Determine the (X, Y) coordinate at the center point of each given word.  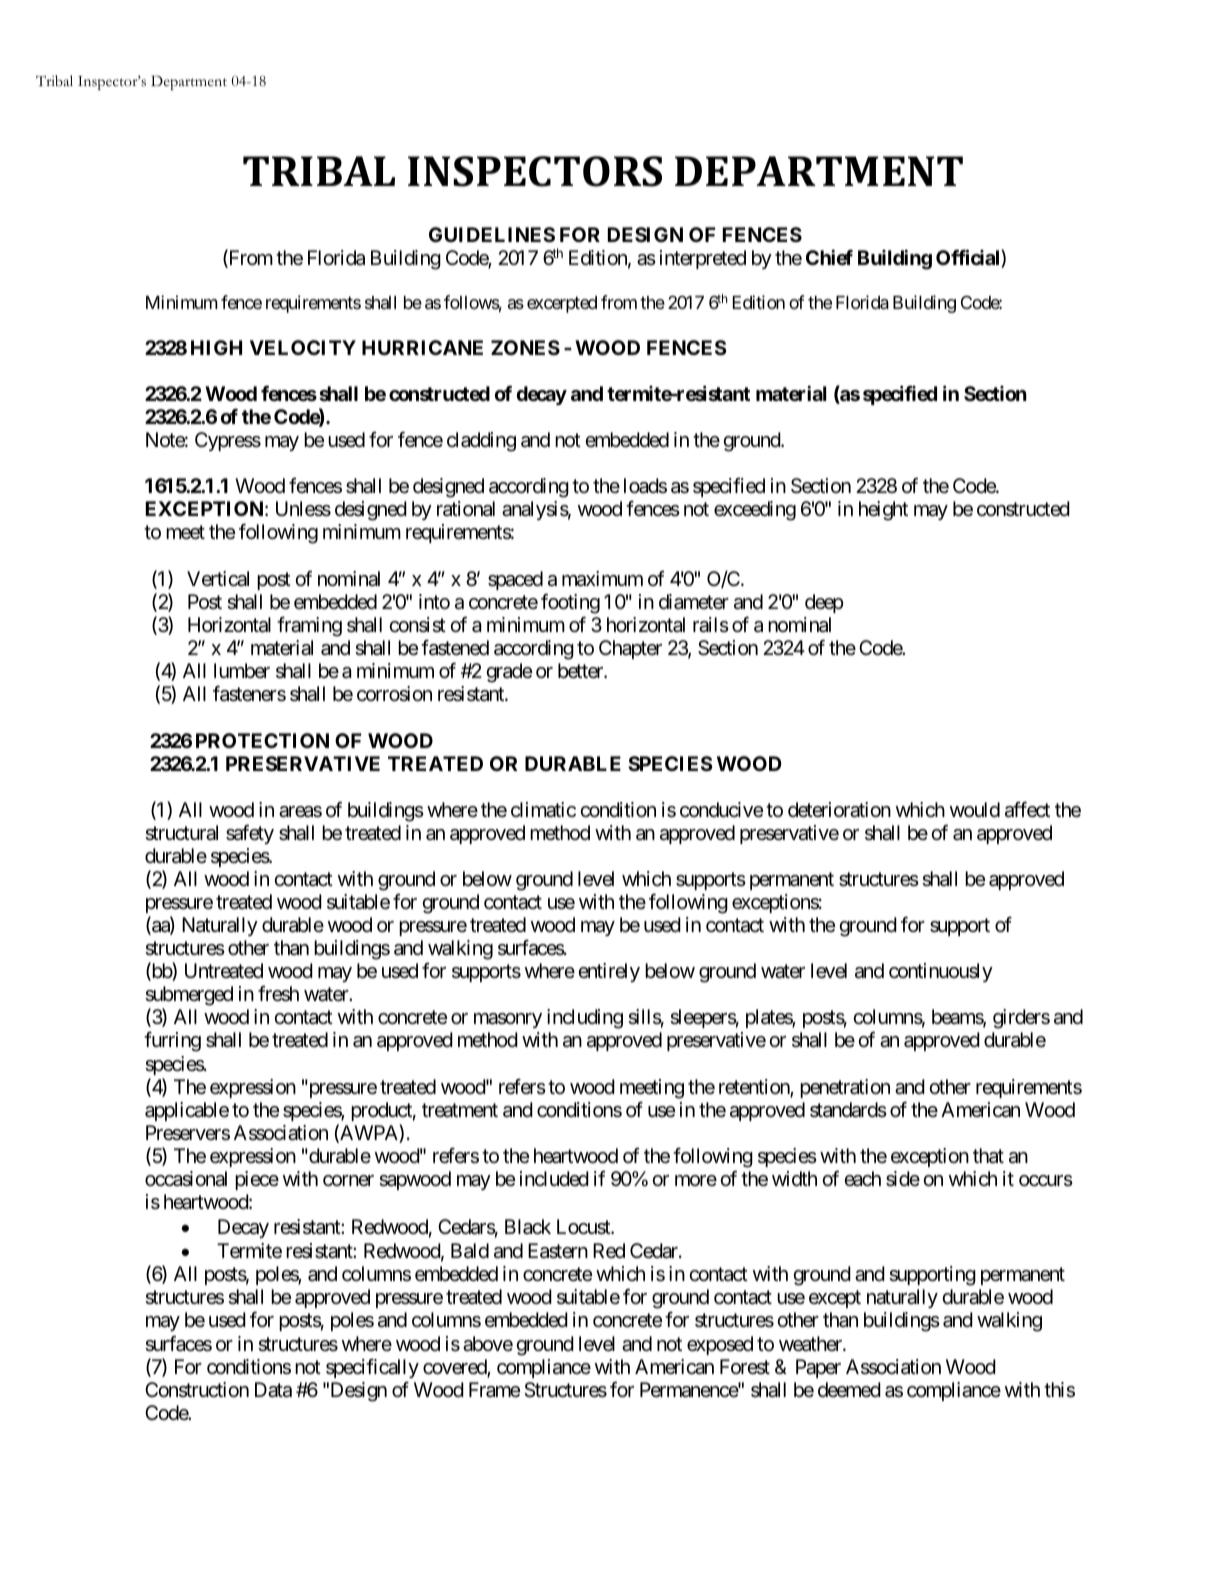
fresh (278, 994)
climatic (543, 810)
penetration (845, 1088)
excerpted (562, 304)
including (585, 1019)
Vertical (218, 579)
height (883, 511)
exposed (720, 1345)
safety (250, 834)
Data (273, 1390)
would (975, 809)
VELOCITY (303, 347)
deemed (849, 1390)
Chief (829, 257)
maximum (602, 579)
